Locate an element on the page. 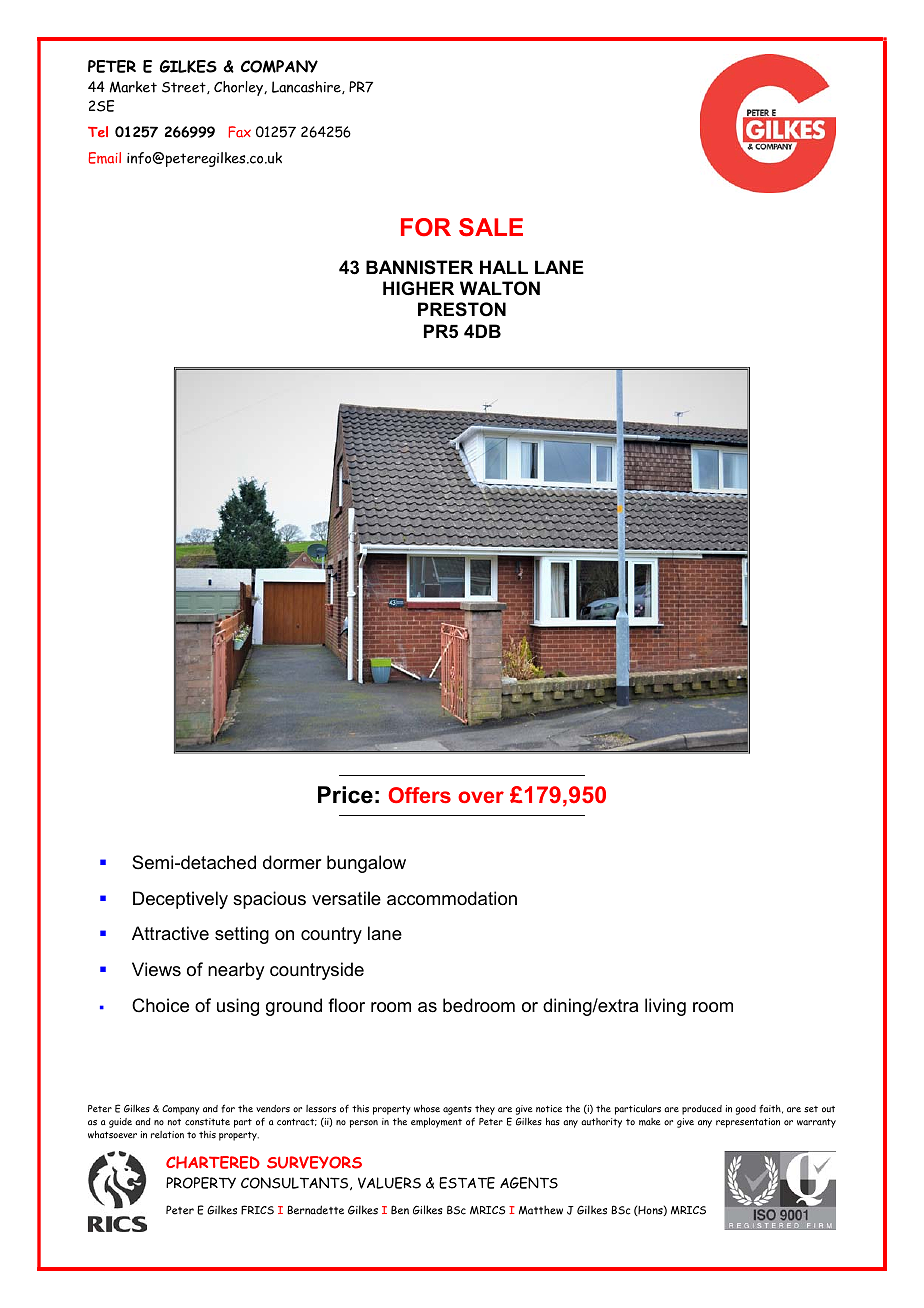 The height and width of the page is (1308, 924). CHARTERED is located at coordinates (213, 1162).
